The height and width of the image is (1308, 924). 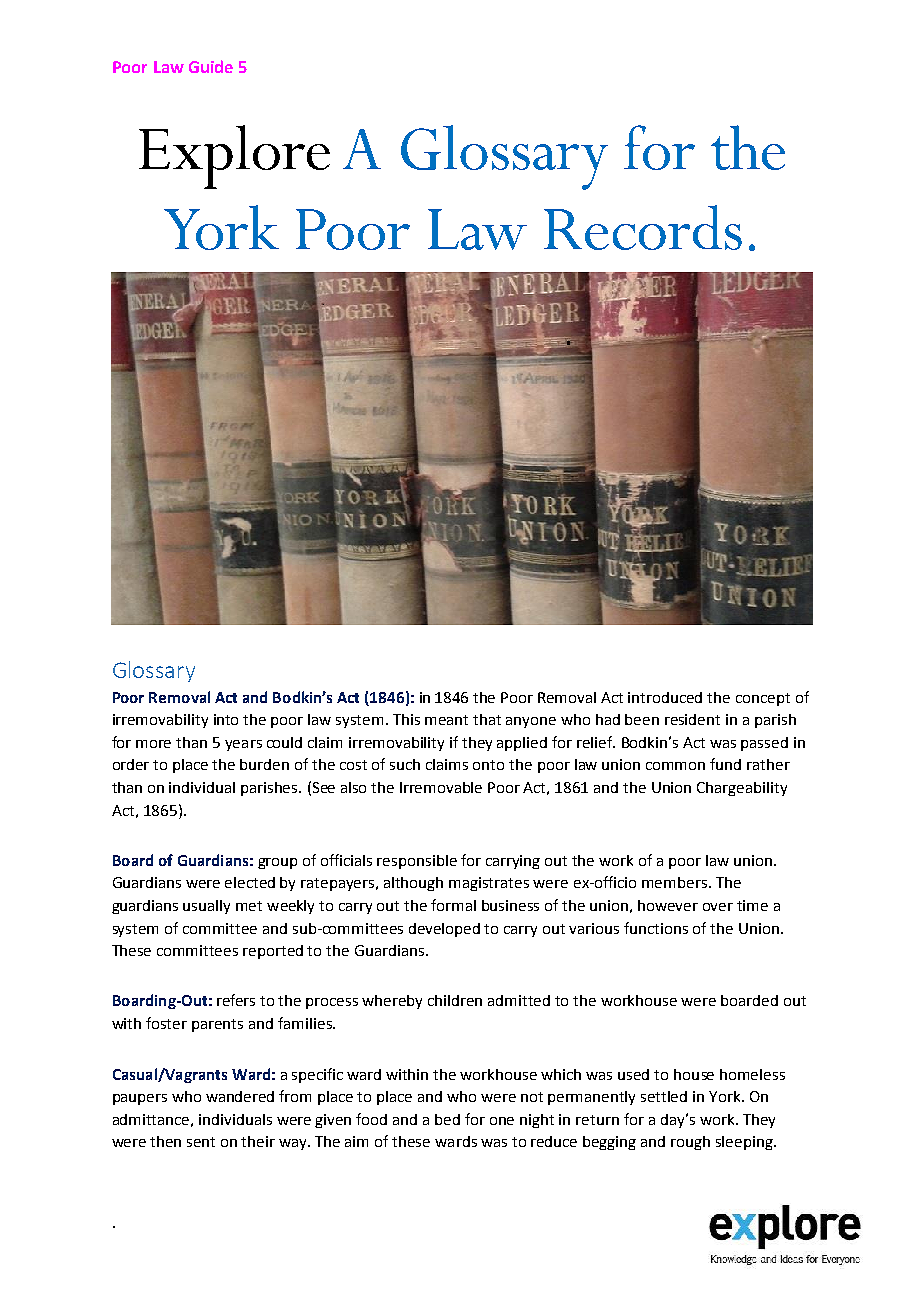 I want to click on sent, so click(x=201, y=1142).
